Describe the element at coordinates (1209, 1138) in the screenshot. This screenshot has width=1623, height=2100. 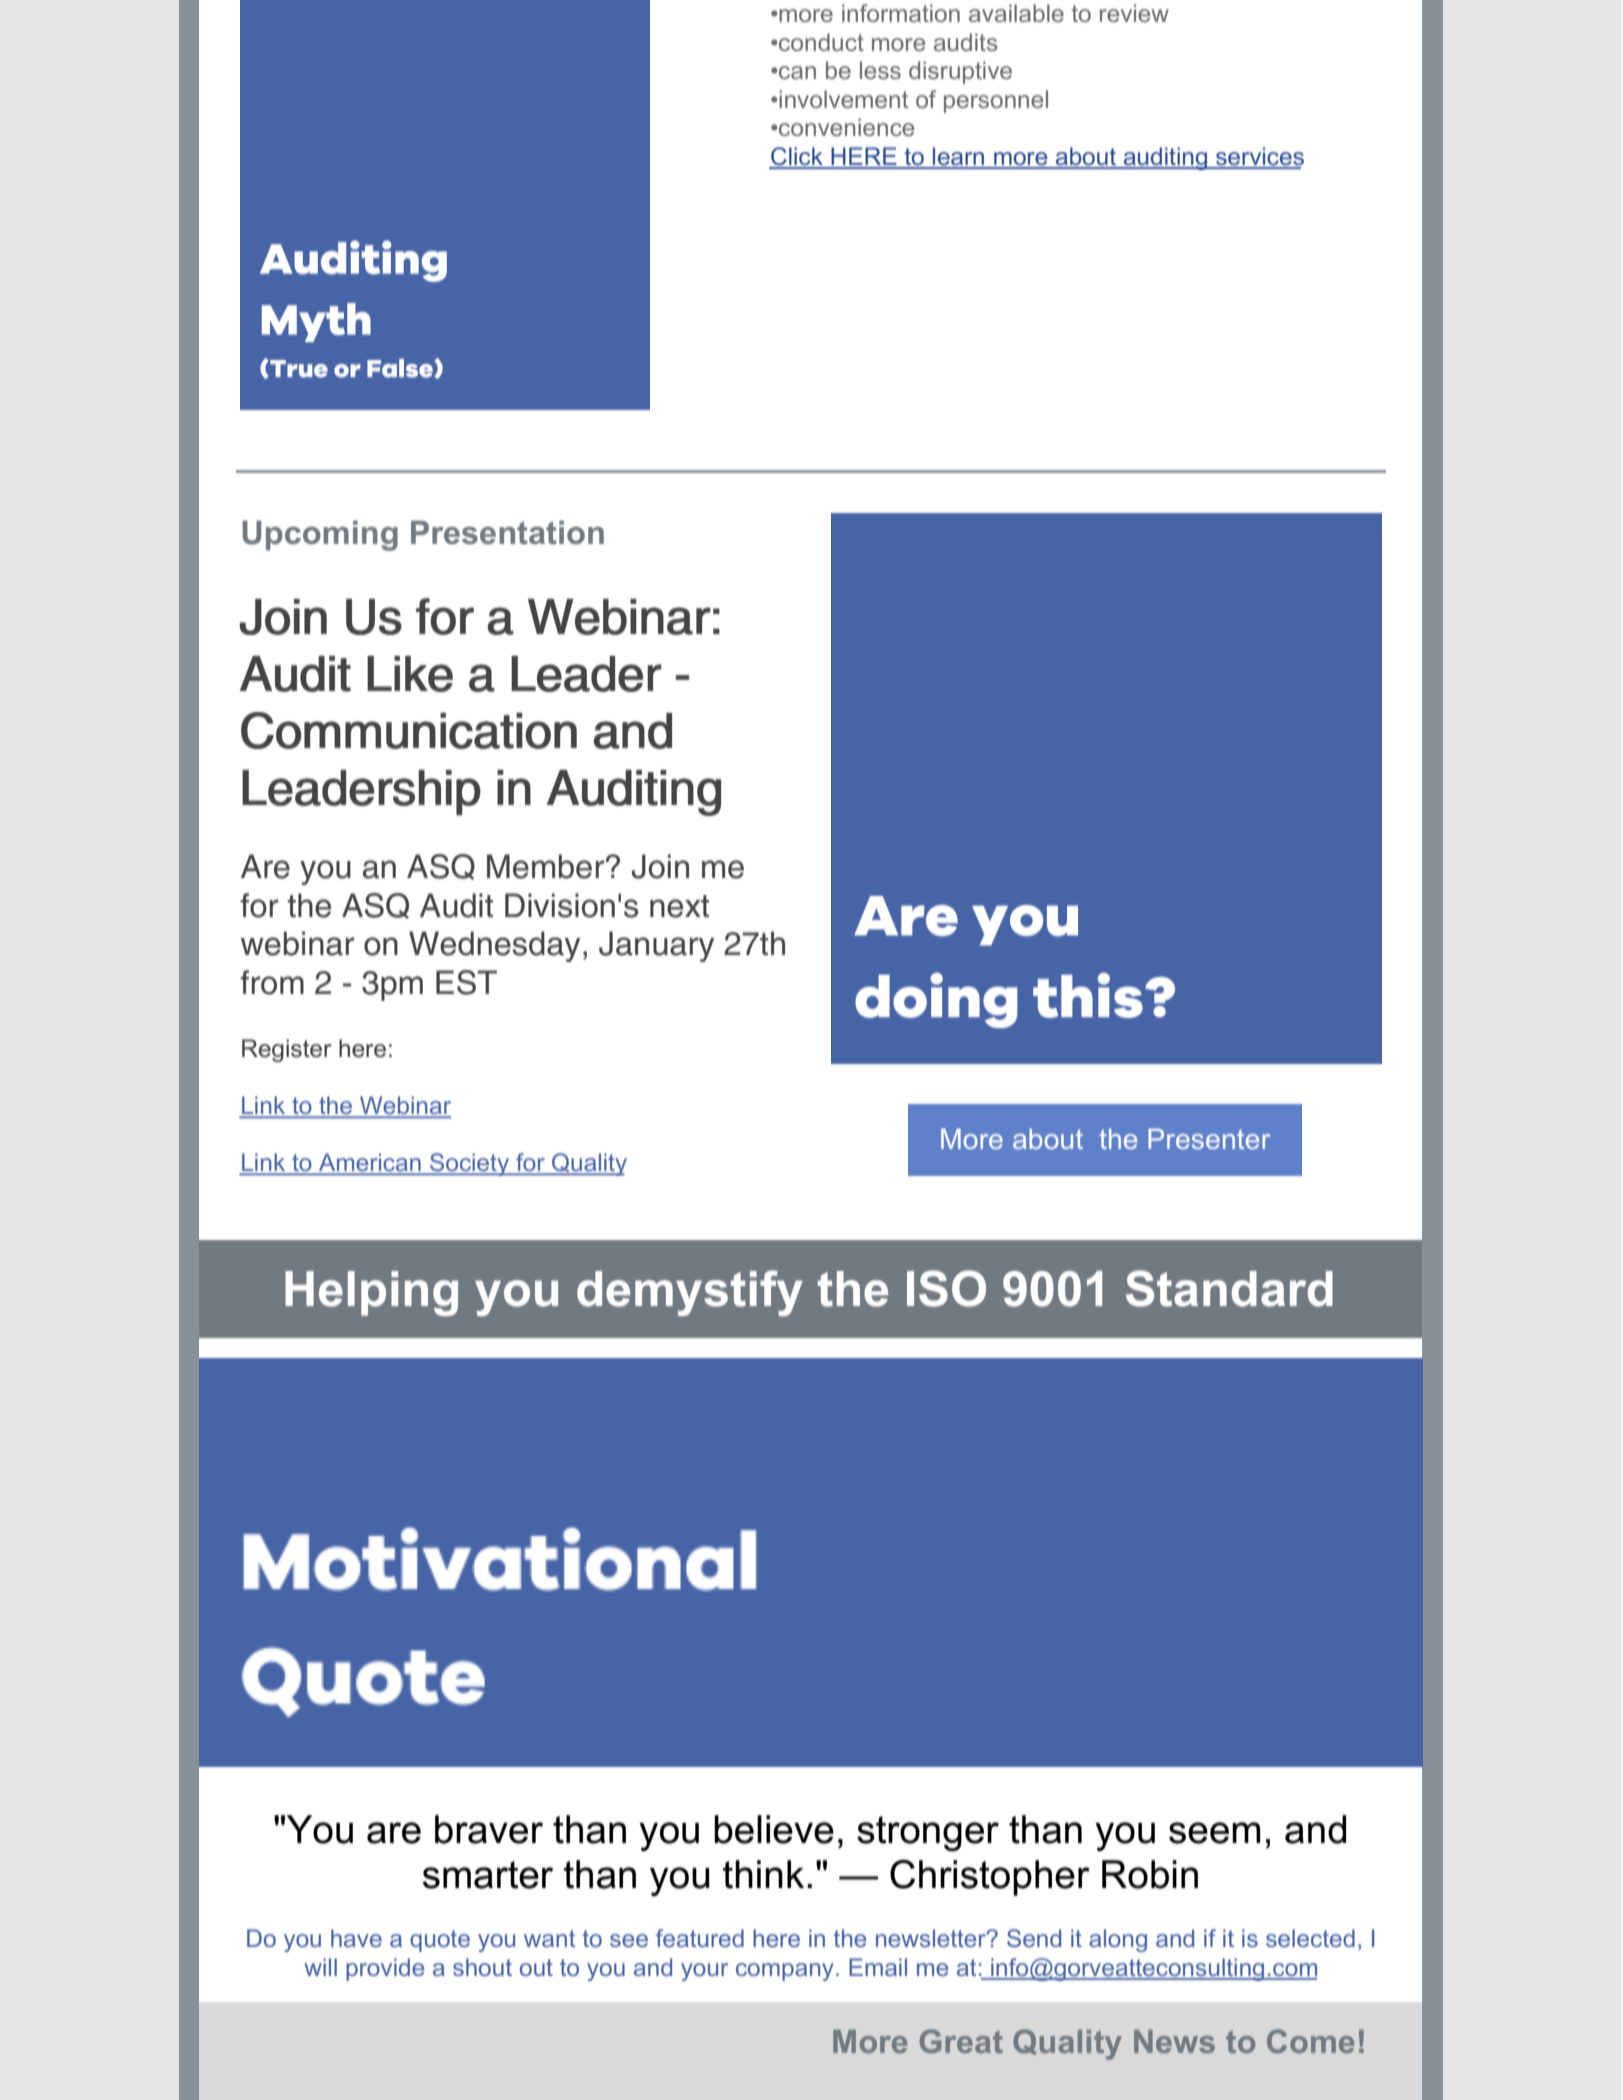
I see `Presenter` at that location.
